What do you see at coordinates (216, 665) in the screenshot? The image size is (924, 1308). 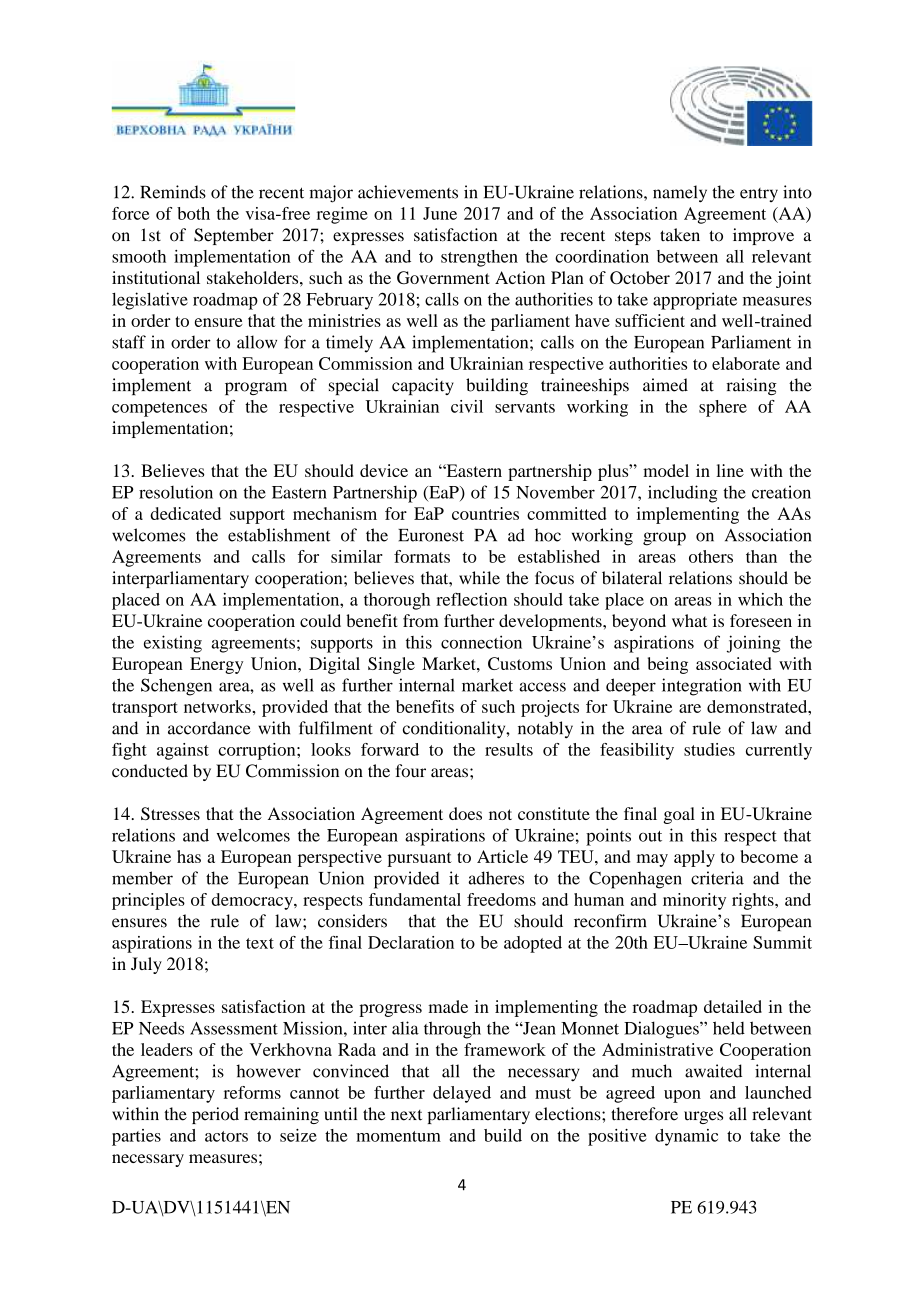 I see `Energy` at bounding box center [216, 665].
